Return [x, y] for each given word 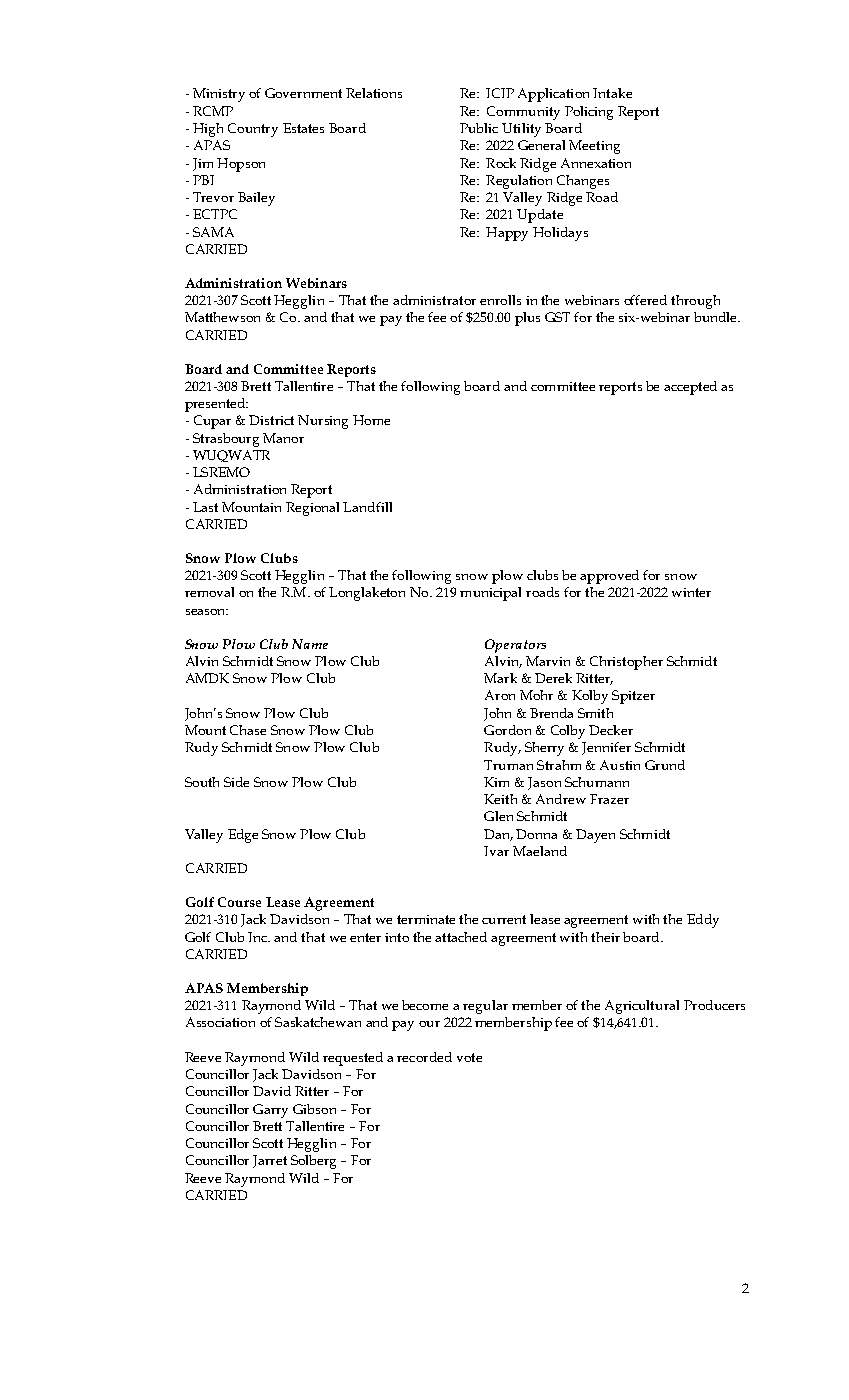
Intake [612, 93]
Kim [496, 782]
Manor [283, 438]
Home [371, 420]
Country [253, 130]
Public [479, 128]
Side [236, 782]
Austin [620, 765]
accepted [690, 388]
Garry [270, 1111]
